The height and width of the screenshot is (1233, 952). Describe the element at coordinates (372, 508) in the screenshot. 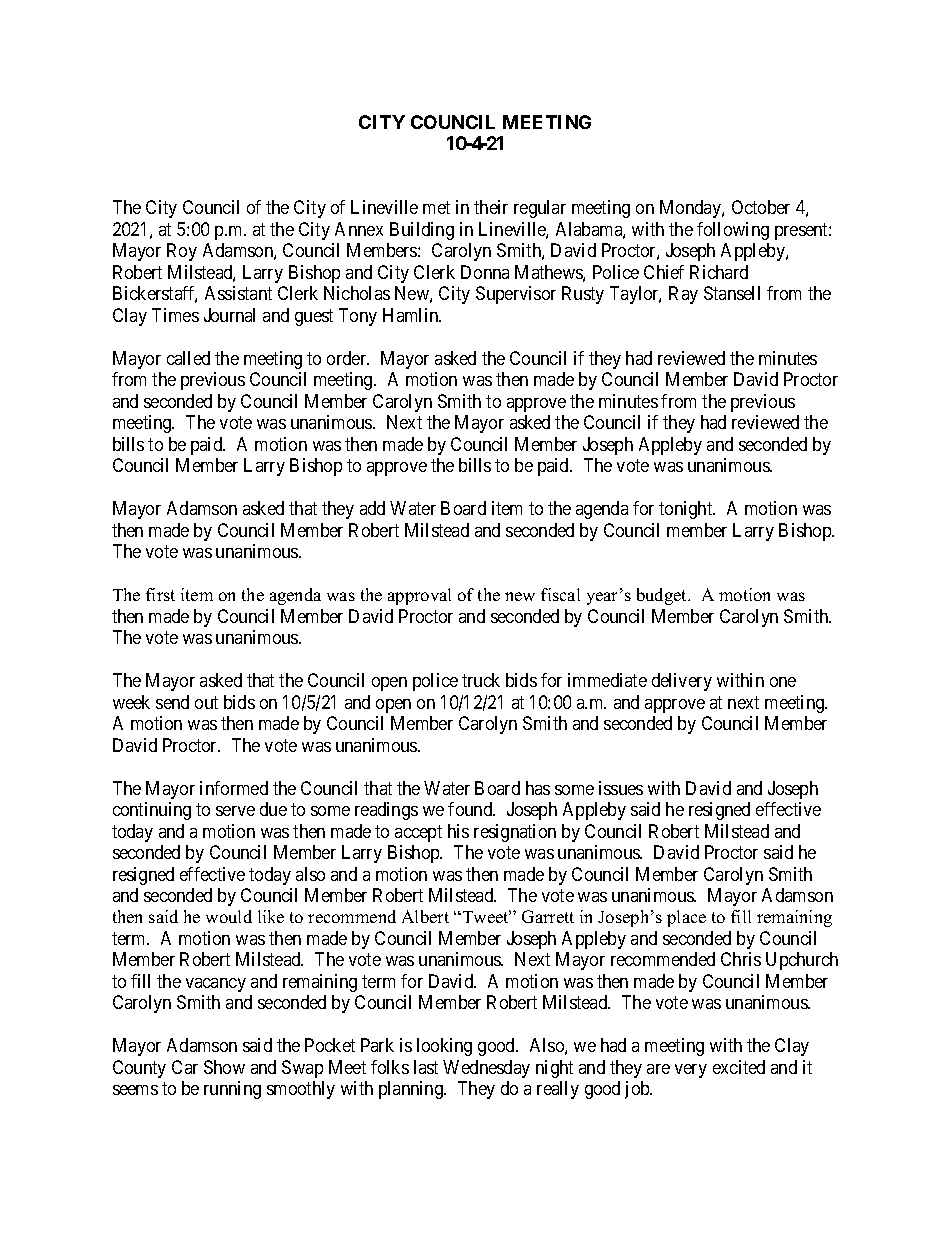

I see `add` at that location.
